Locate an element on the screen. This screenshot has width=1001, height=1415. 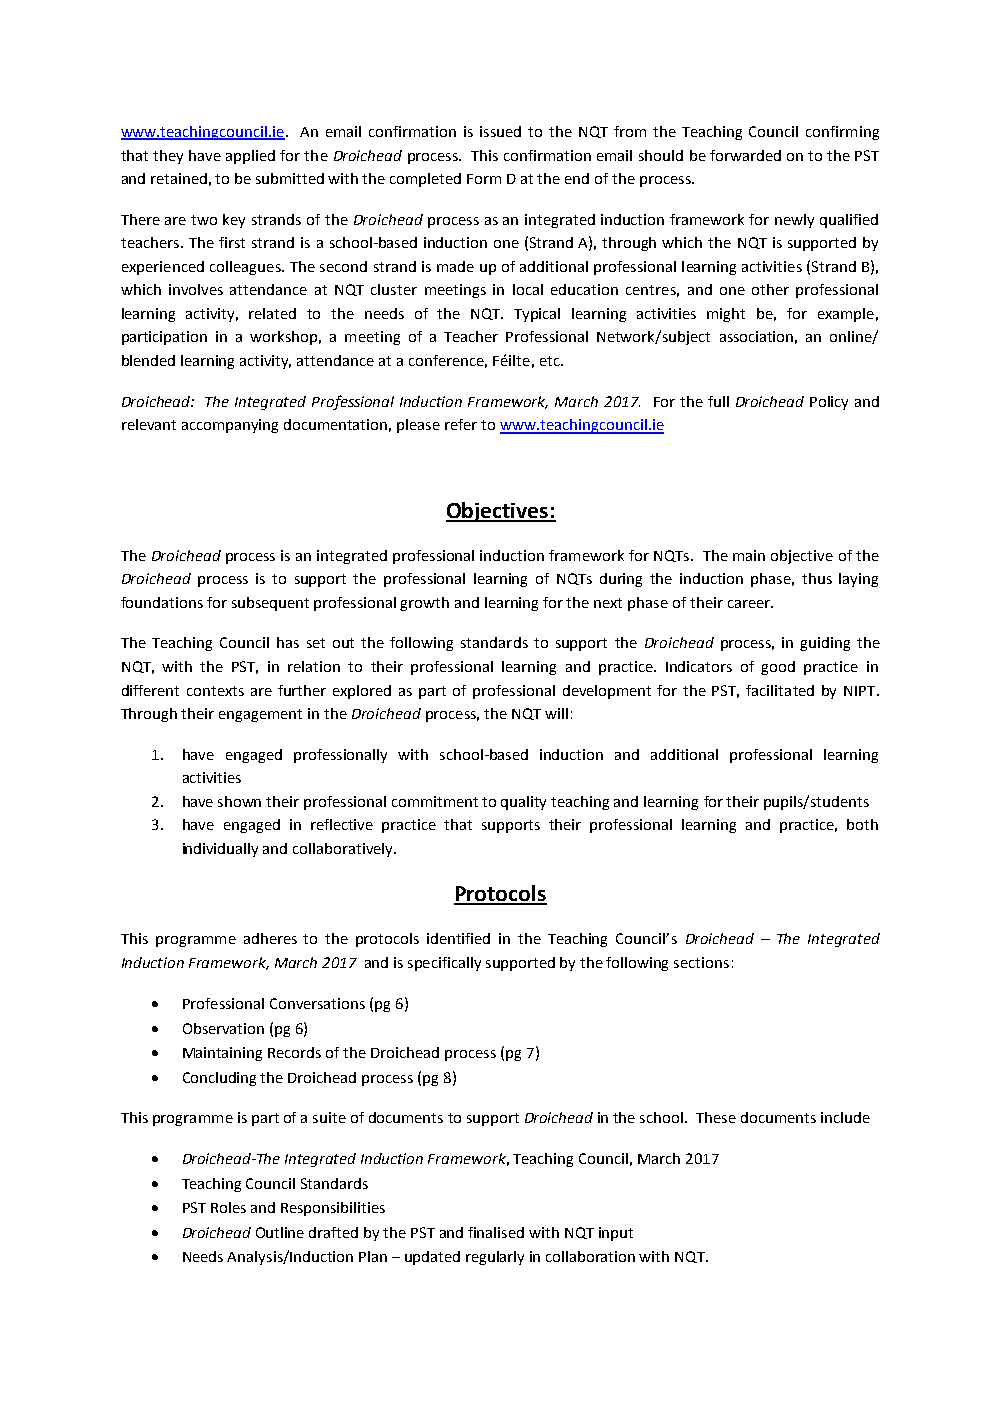
Roles is located at coordinates (228, 1207).
